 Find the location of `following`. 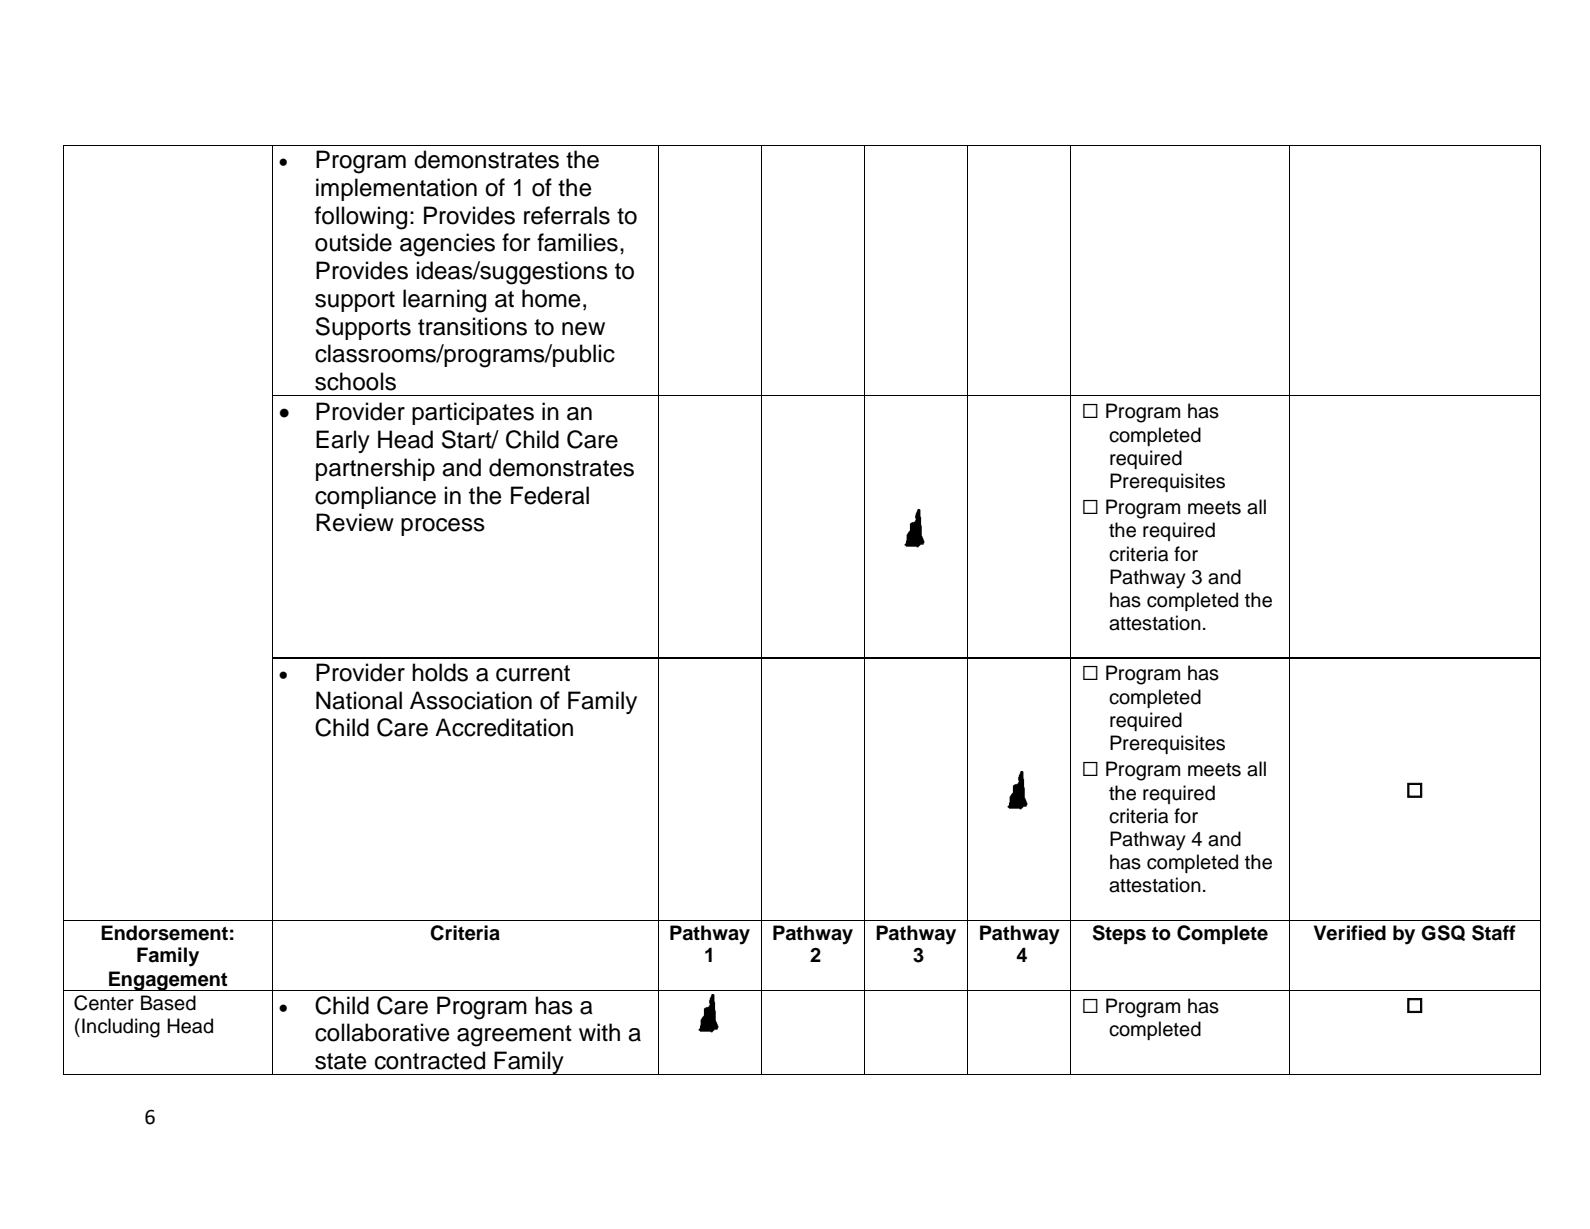

following is located at coordinates (361, 218).
